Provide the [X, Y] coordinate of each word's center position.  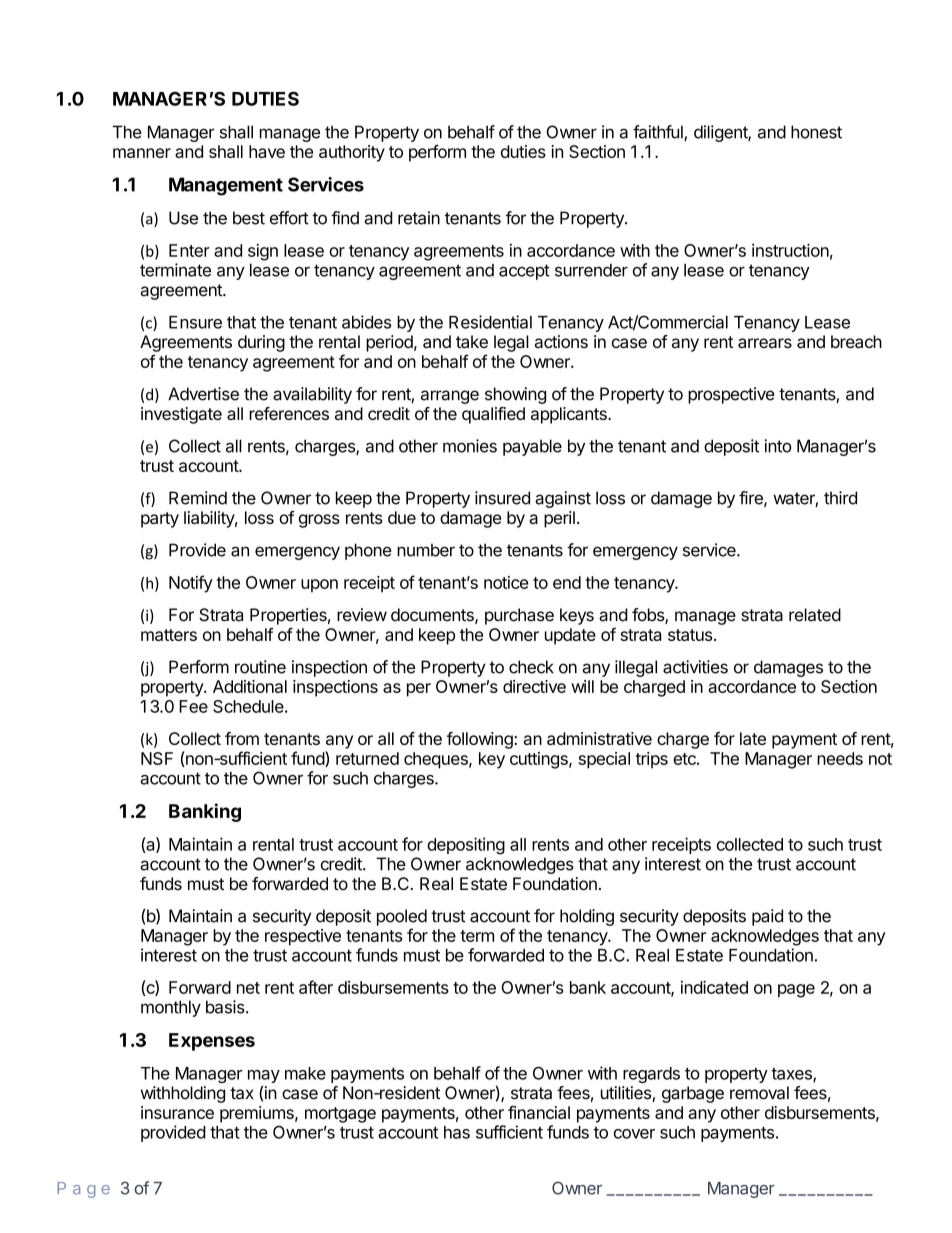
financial [539, 1112]
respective [303, 937]
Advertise [203, 394]
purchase [519, 616]
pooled [402, 917]
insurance [177, 1112]
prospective [731, 395]
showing [515, 395]
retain [419, 218]
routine [260, 667]
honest [816, 132]
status [690, 635]
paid [767, 917]
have [267, 151]
